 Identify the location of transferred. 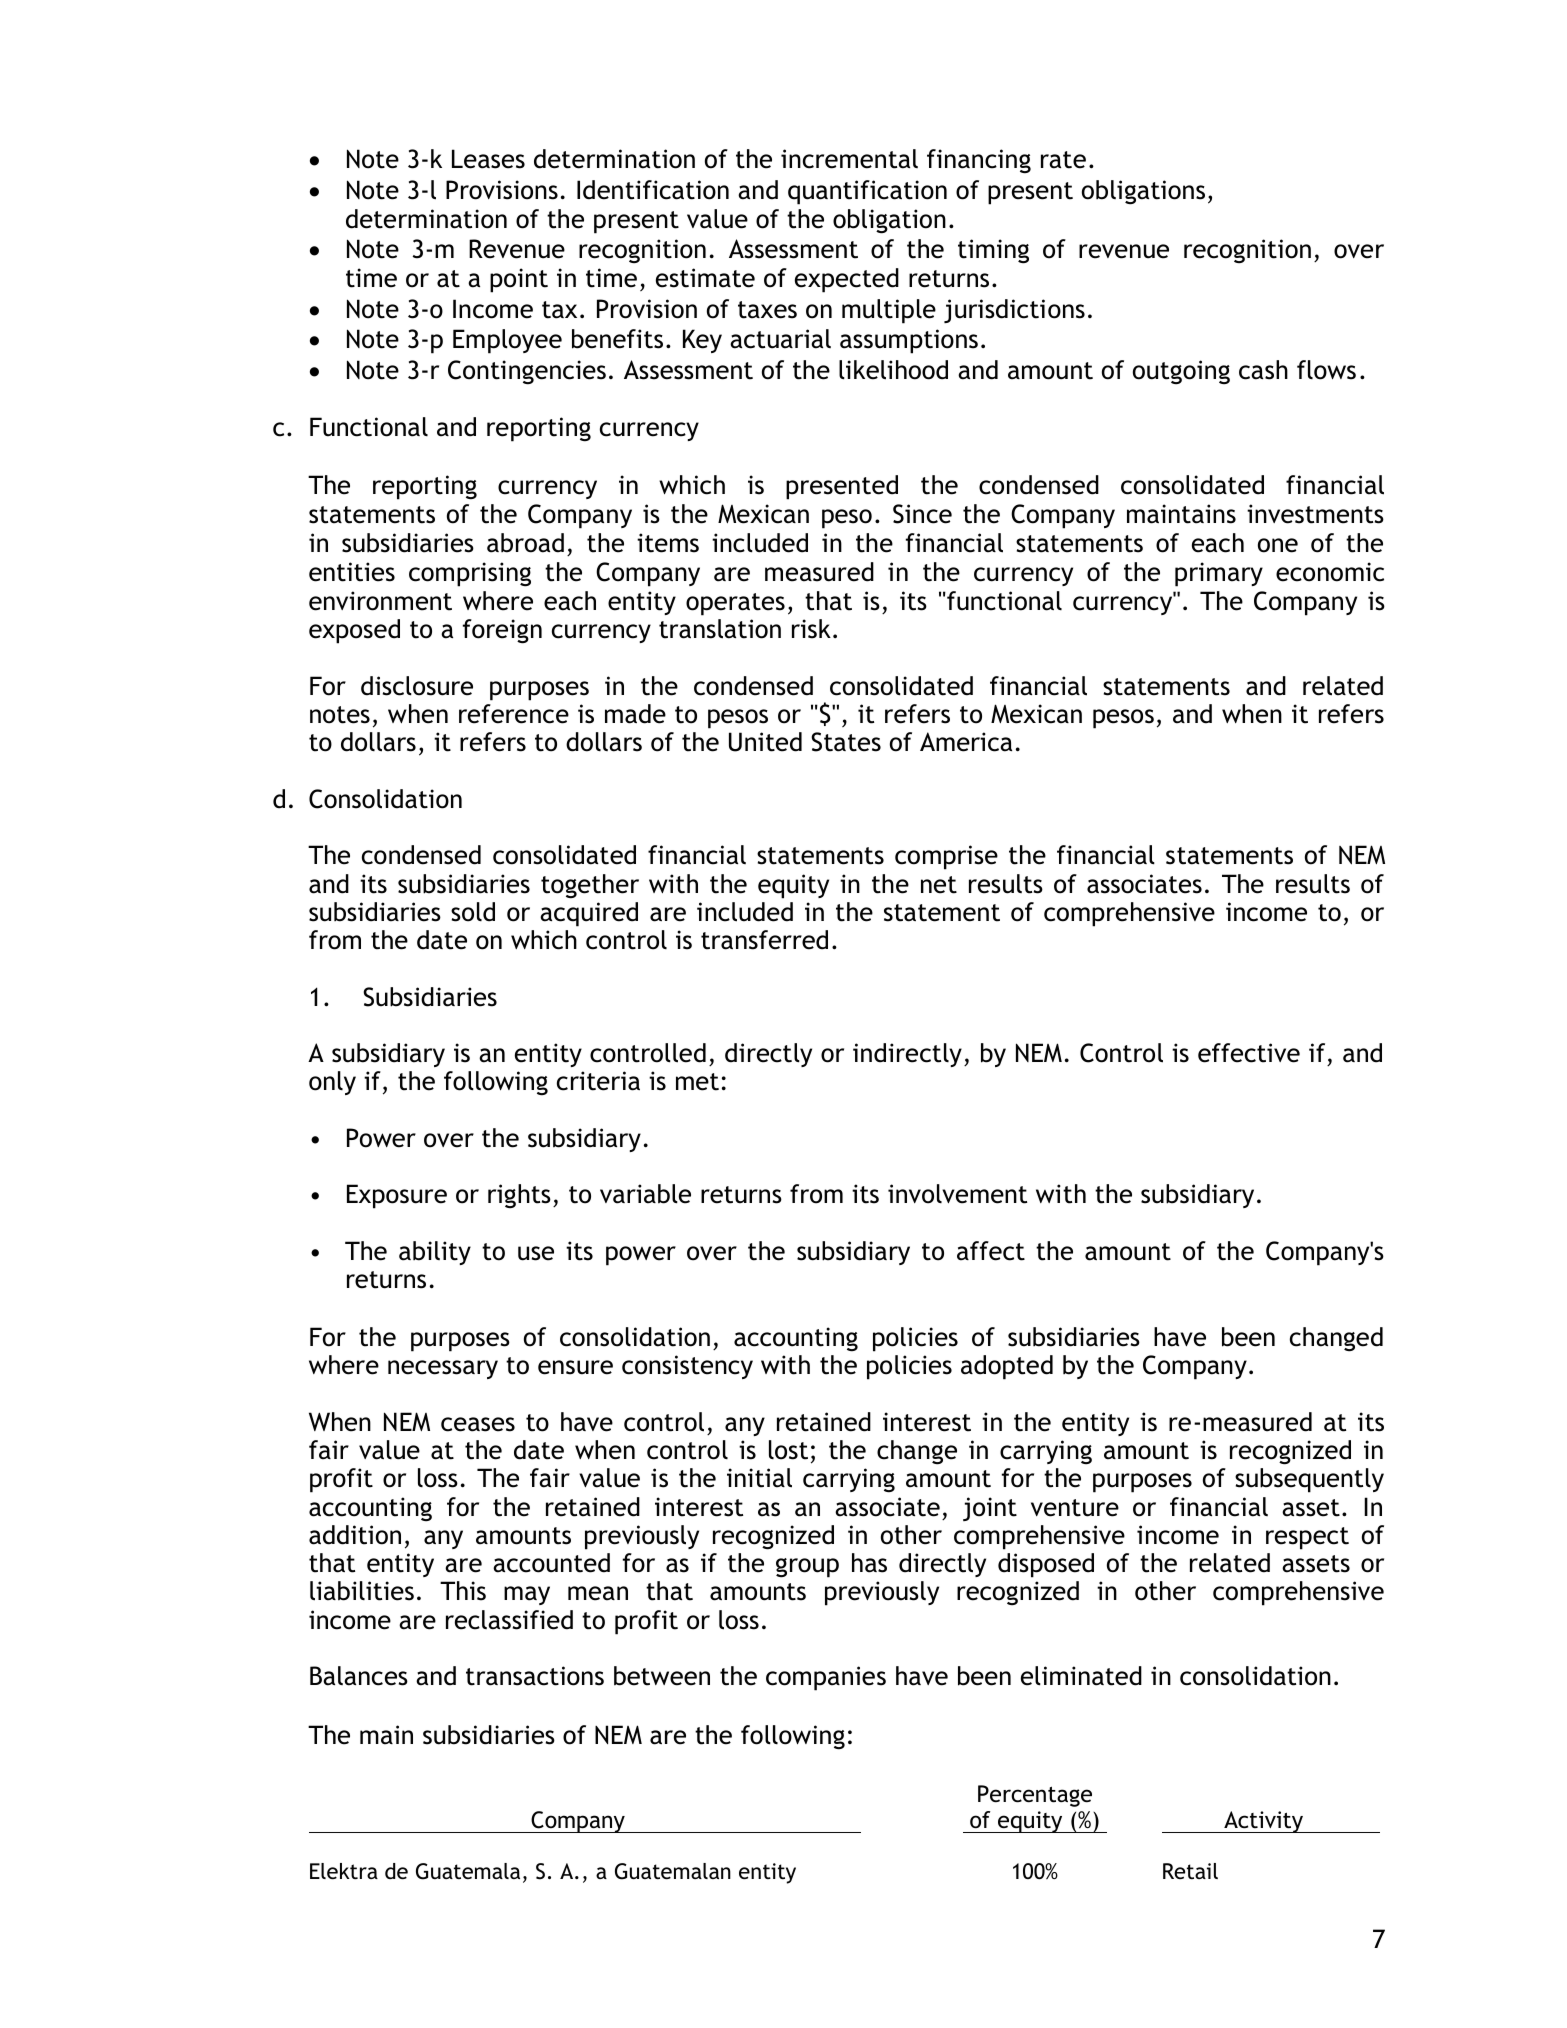
(764, 940).
